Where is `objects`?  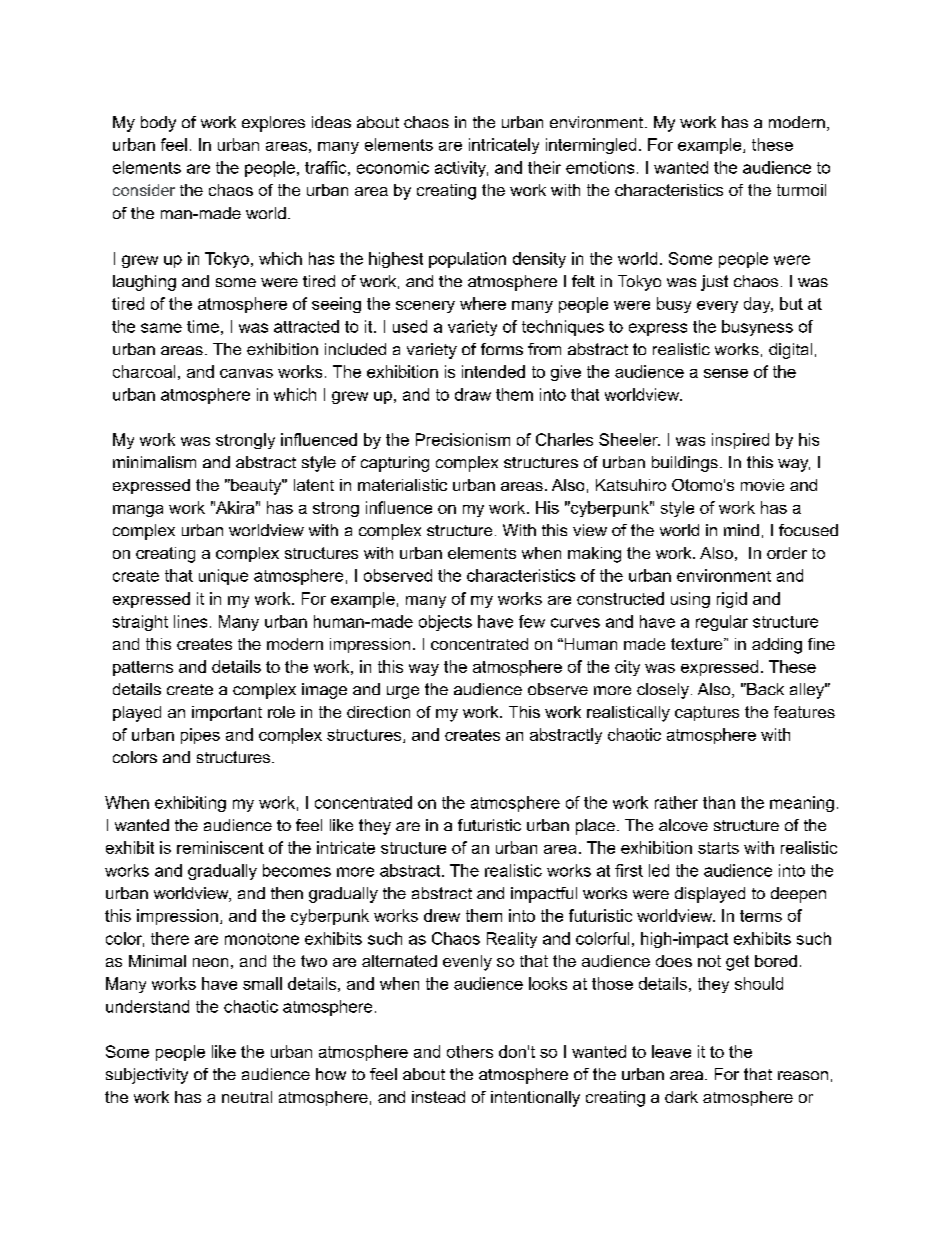 objects is located at coordinates (445, 623).
